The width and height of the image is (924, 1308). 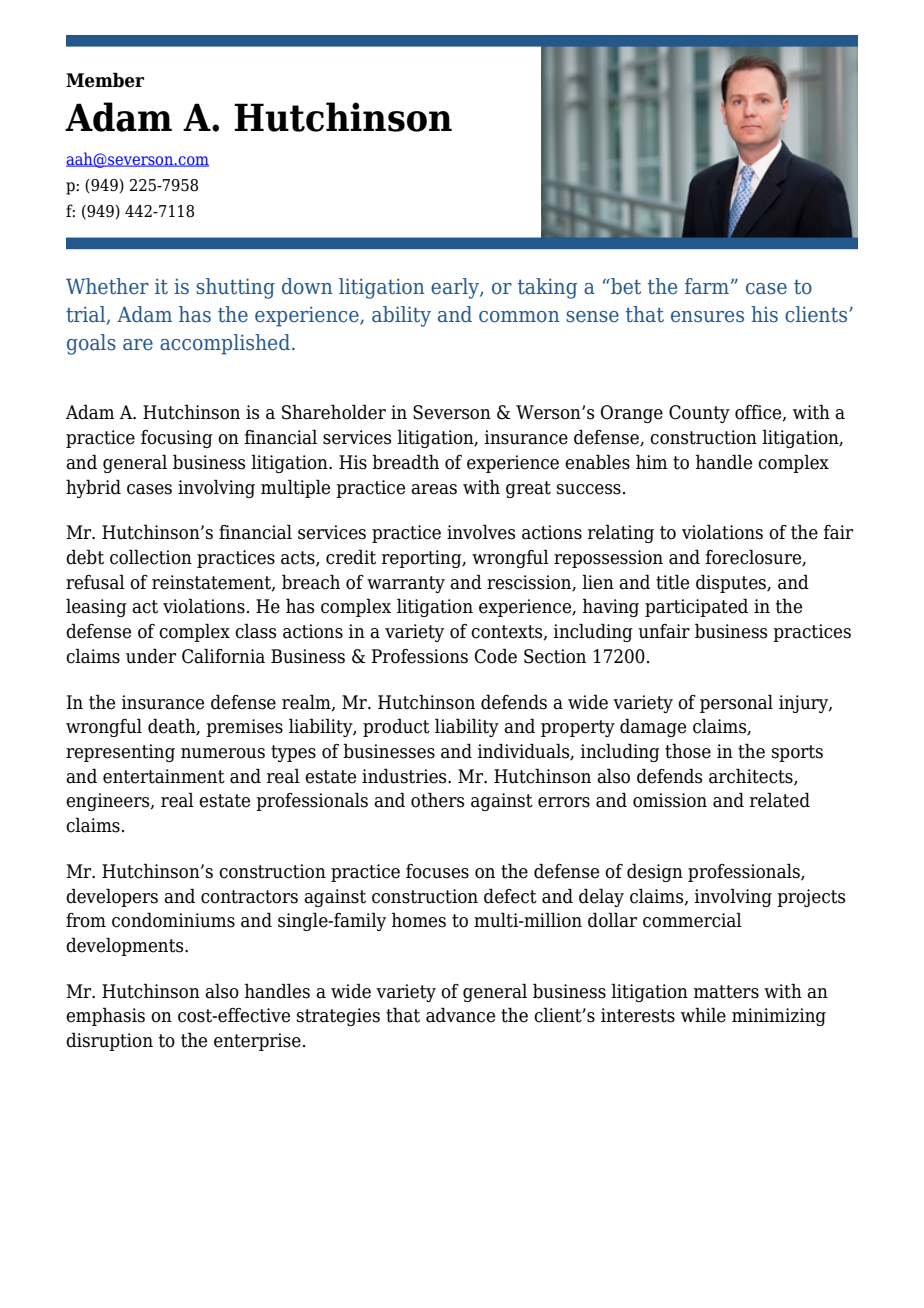 I want to click on advance, so click(x=460, y=1015).
